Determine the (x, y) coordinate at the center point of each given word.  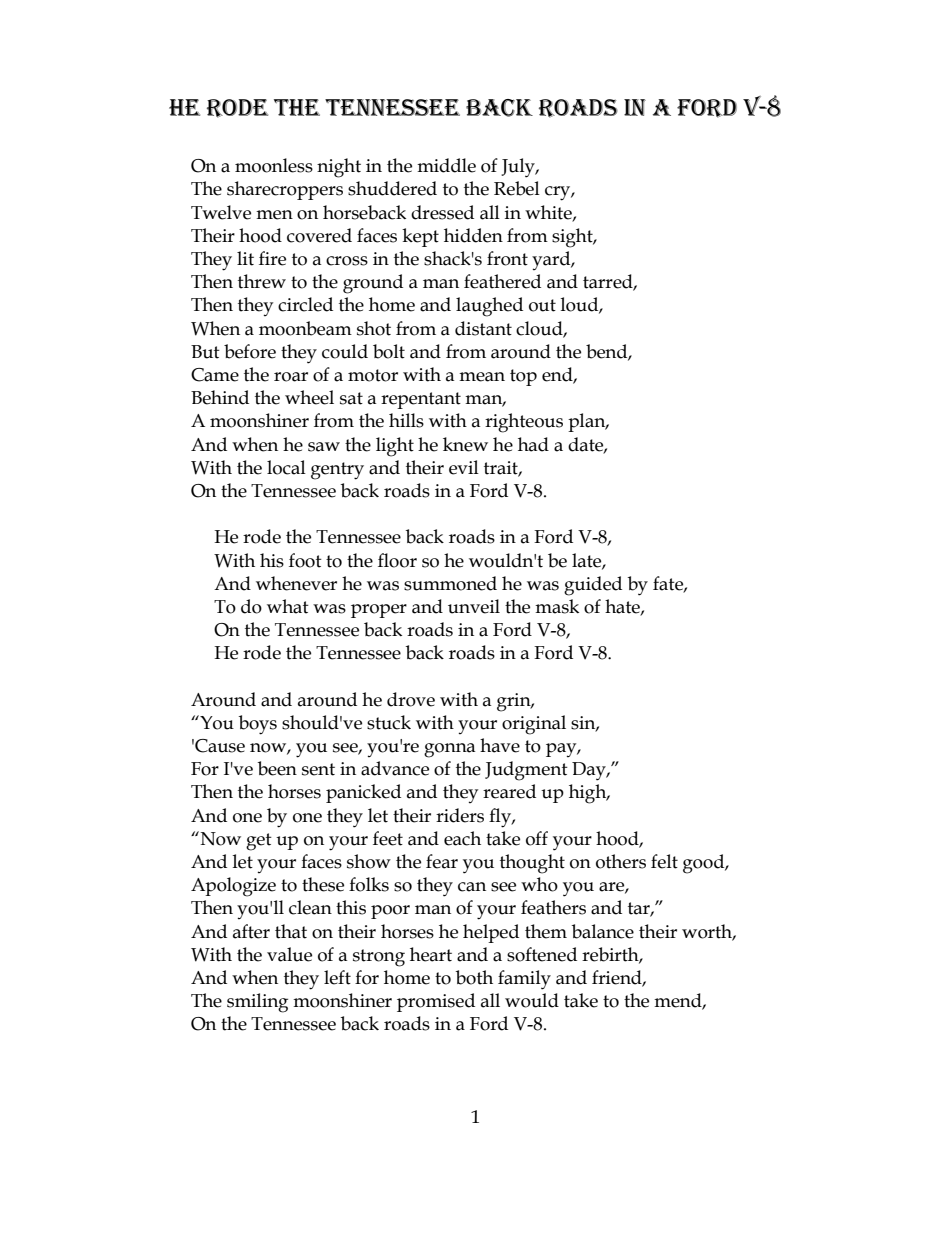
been (277, 768)
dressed (442, 212)
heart (431, 954)
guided (593, 586)
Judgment (526, 771)
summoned (450, 583)
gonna (450, 750)
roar (291, 377)
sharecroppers (285, 190)
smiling (257, 1003)
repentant (421, 400)
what (288, 606)
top (523, 377)
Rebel (517, 188)
